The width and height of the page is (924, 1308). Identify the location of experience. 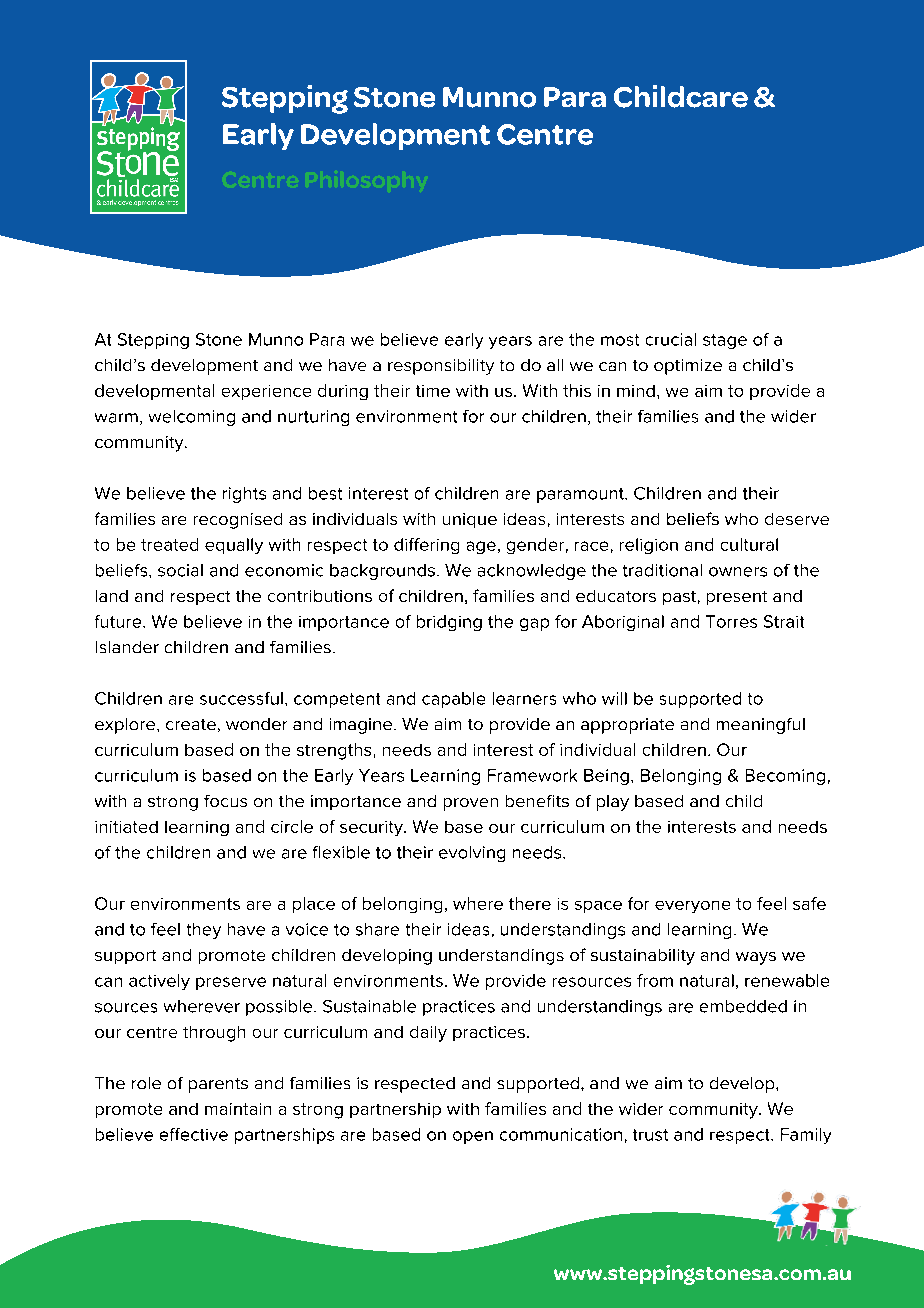
(266, 392).
